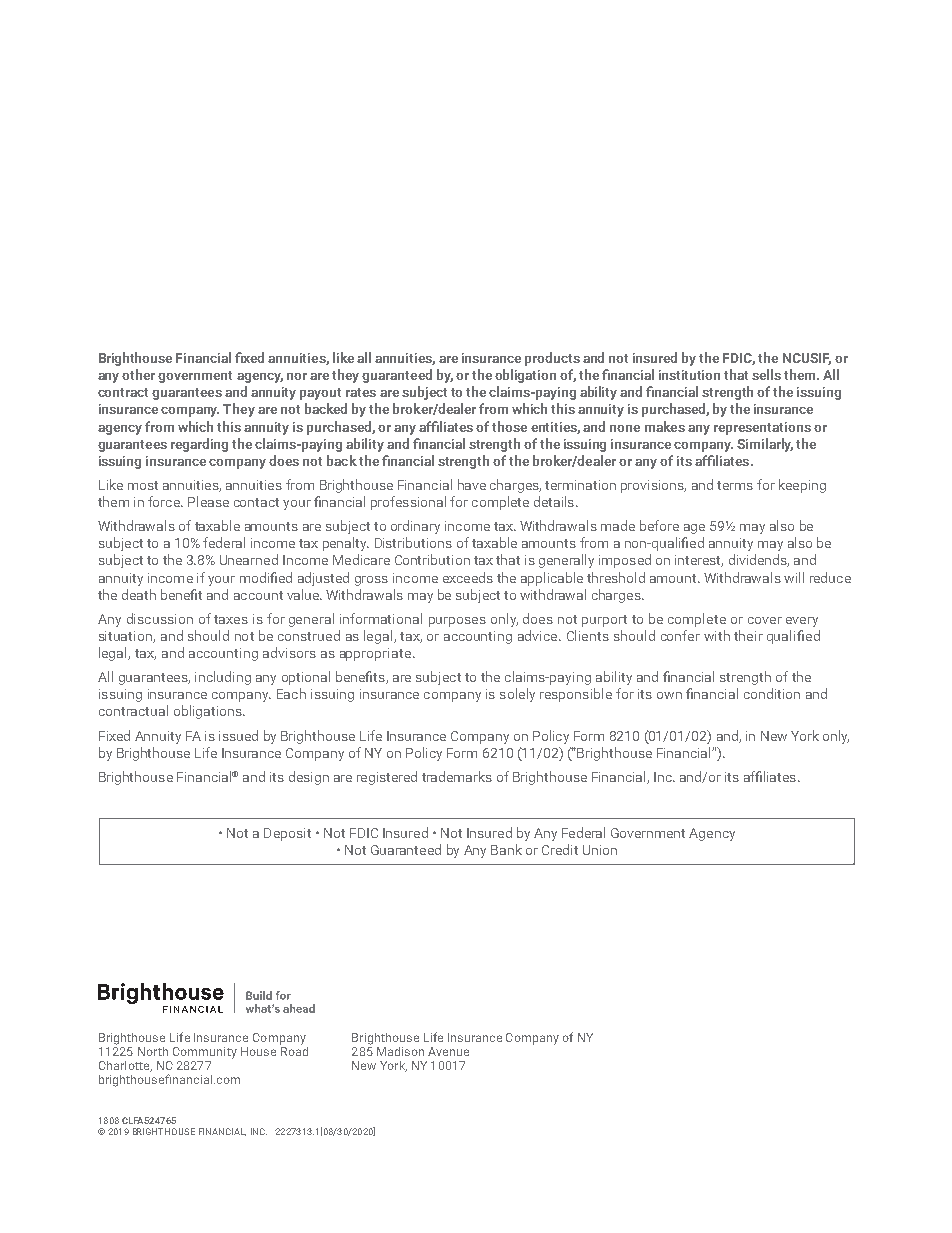 The width and height of the screenshot is (952, 1233). I want to click on Please, so click(208, 501).
